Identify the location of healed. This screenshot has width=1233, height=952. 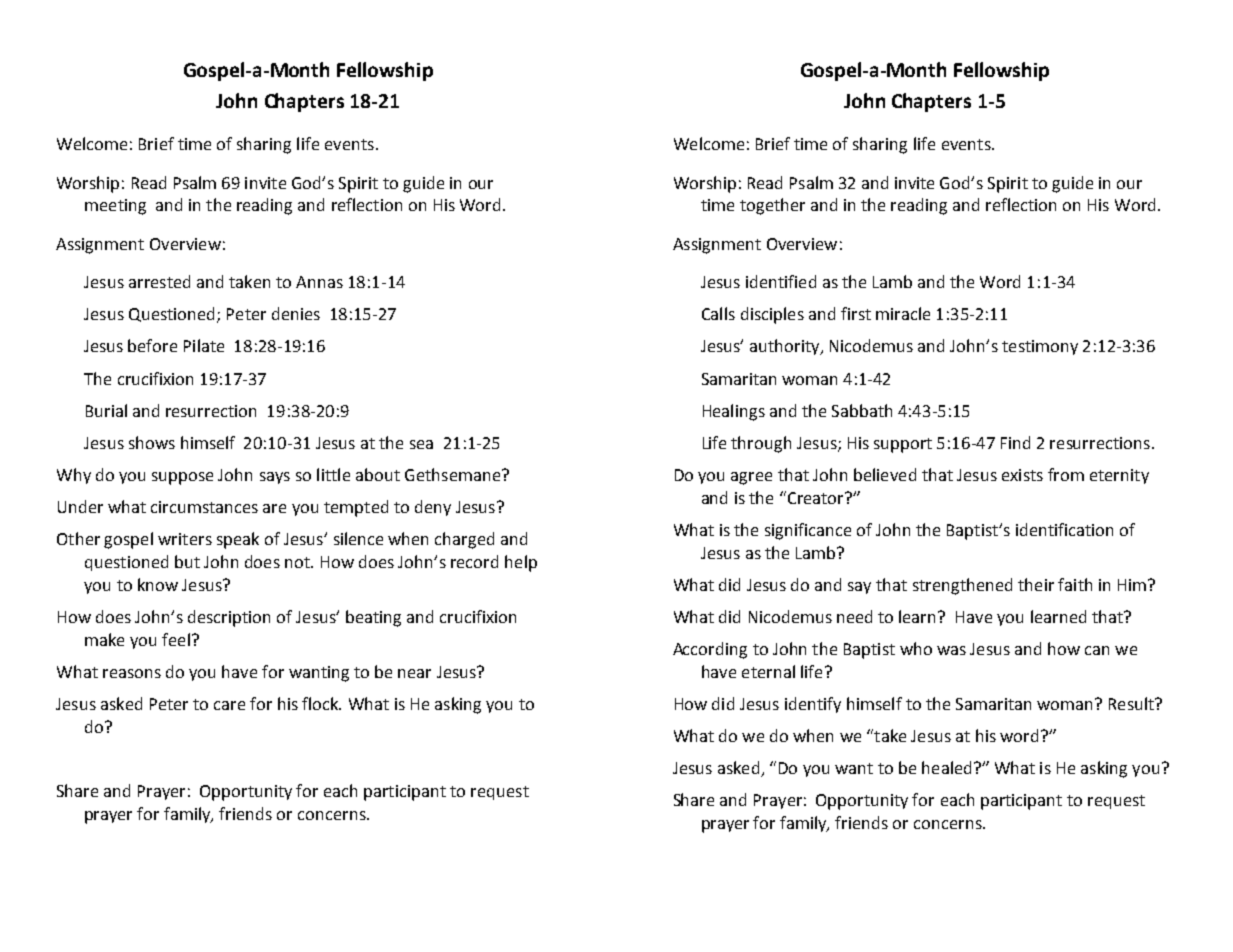
(946, 767).
